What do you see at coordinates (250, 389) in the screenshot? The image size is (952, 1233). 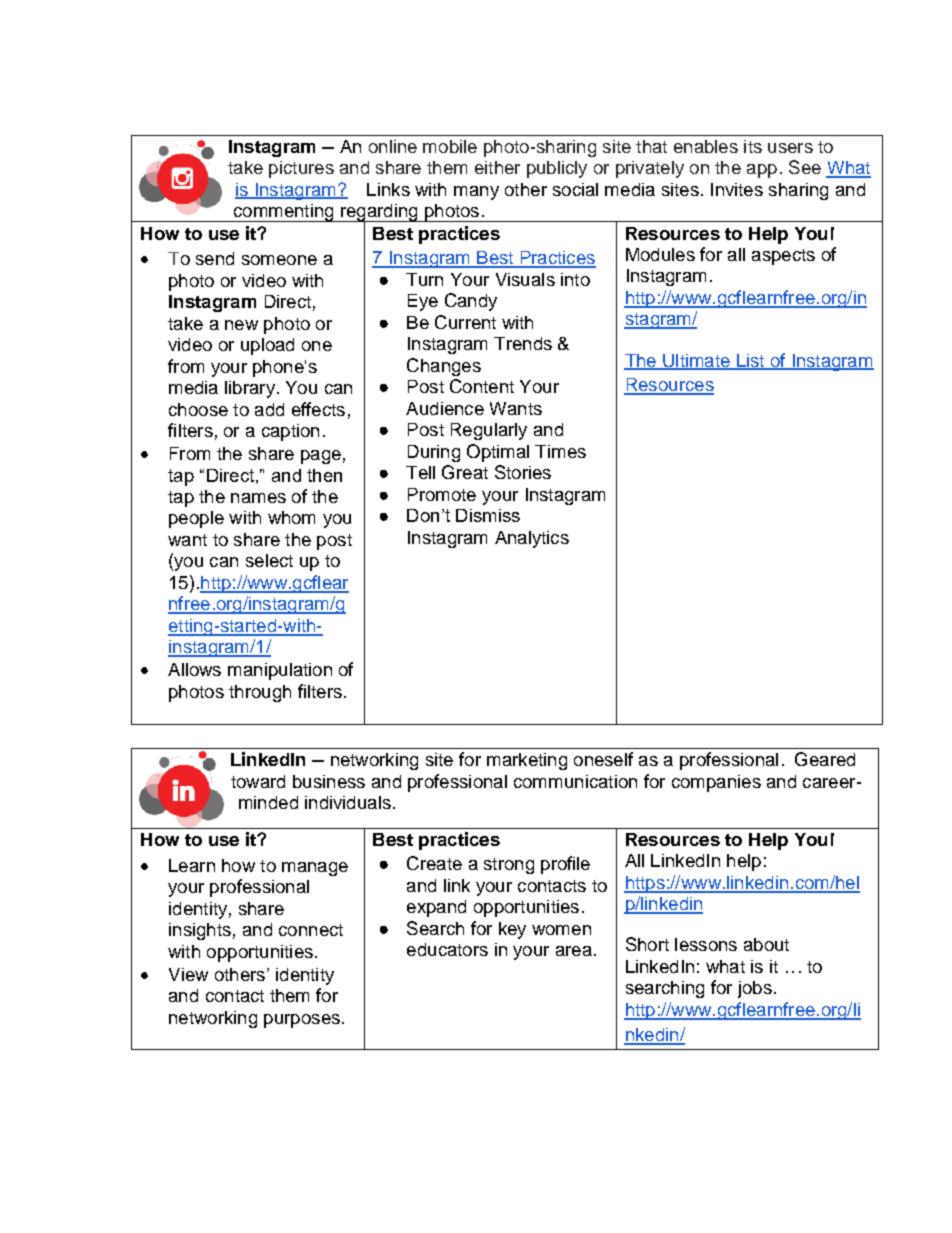 I see `library` at bounding box center [250, 389].
